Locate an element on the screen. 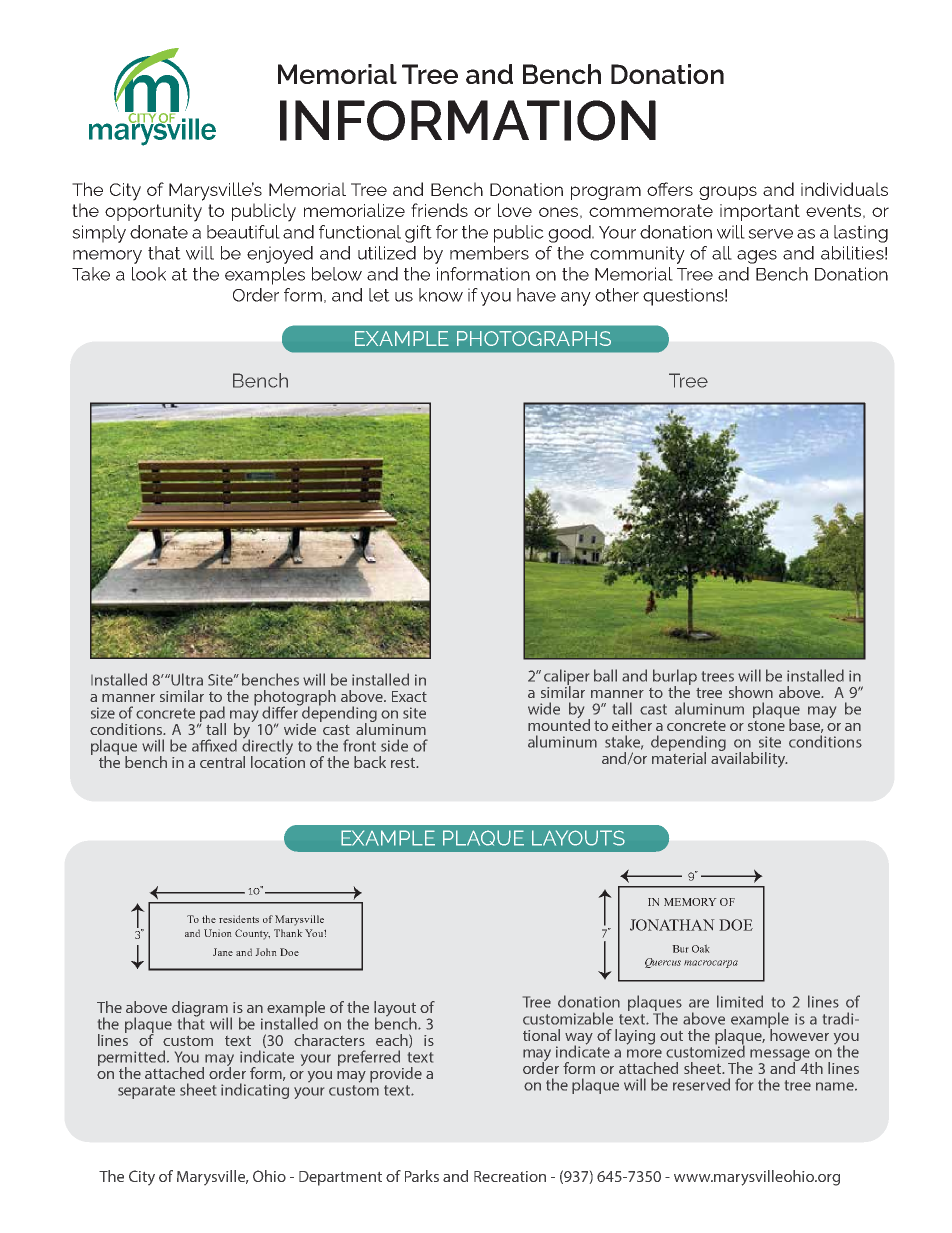 This screenshot has width=952, height=1233. donate is located at coordinates (159, 232).
